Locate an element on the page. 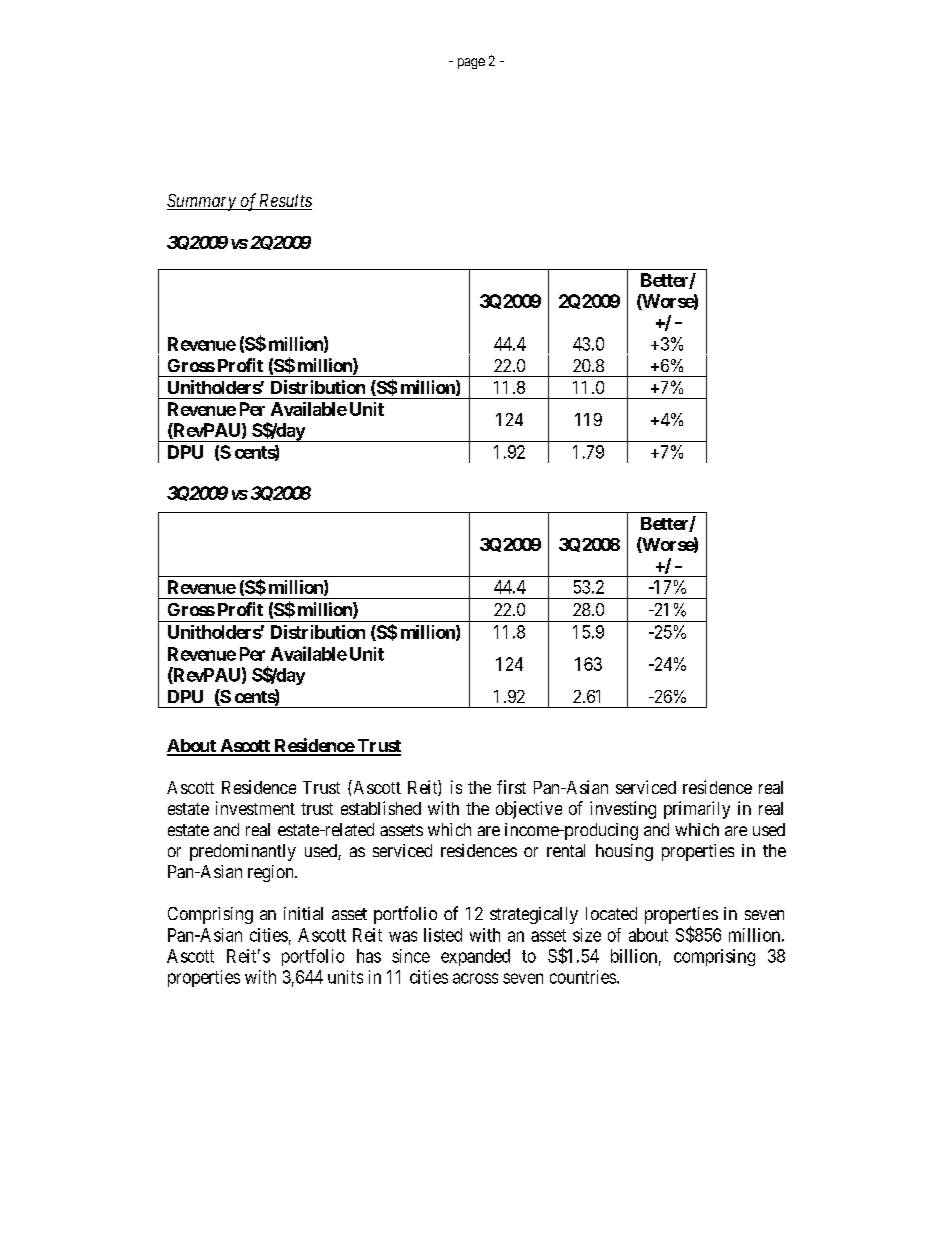 This image has width=952, height=1233. first is located at coordinates (511, 787).
